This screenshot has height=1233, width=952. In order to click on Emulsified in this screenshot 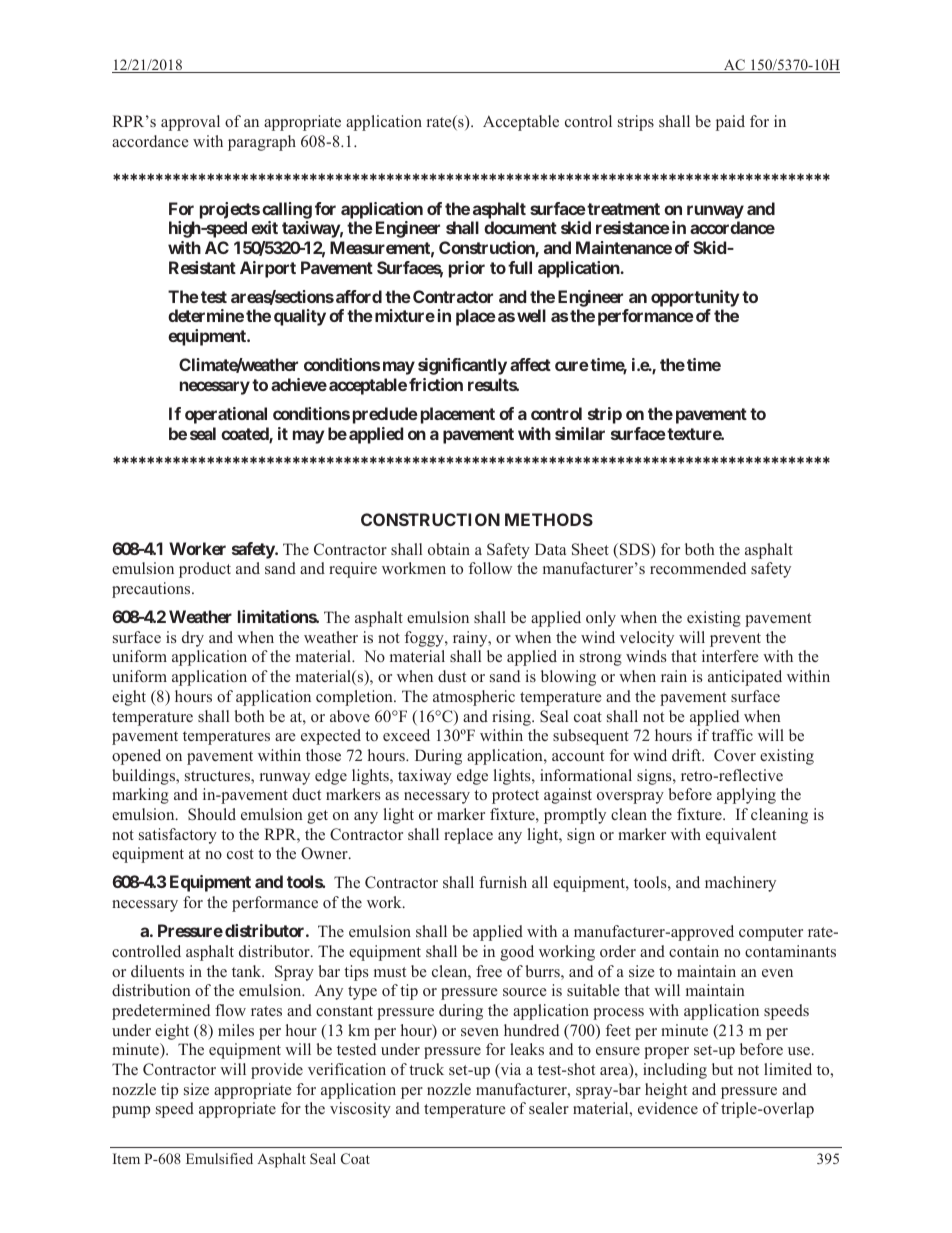, I will do `click(219, 1158)`.
